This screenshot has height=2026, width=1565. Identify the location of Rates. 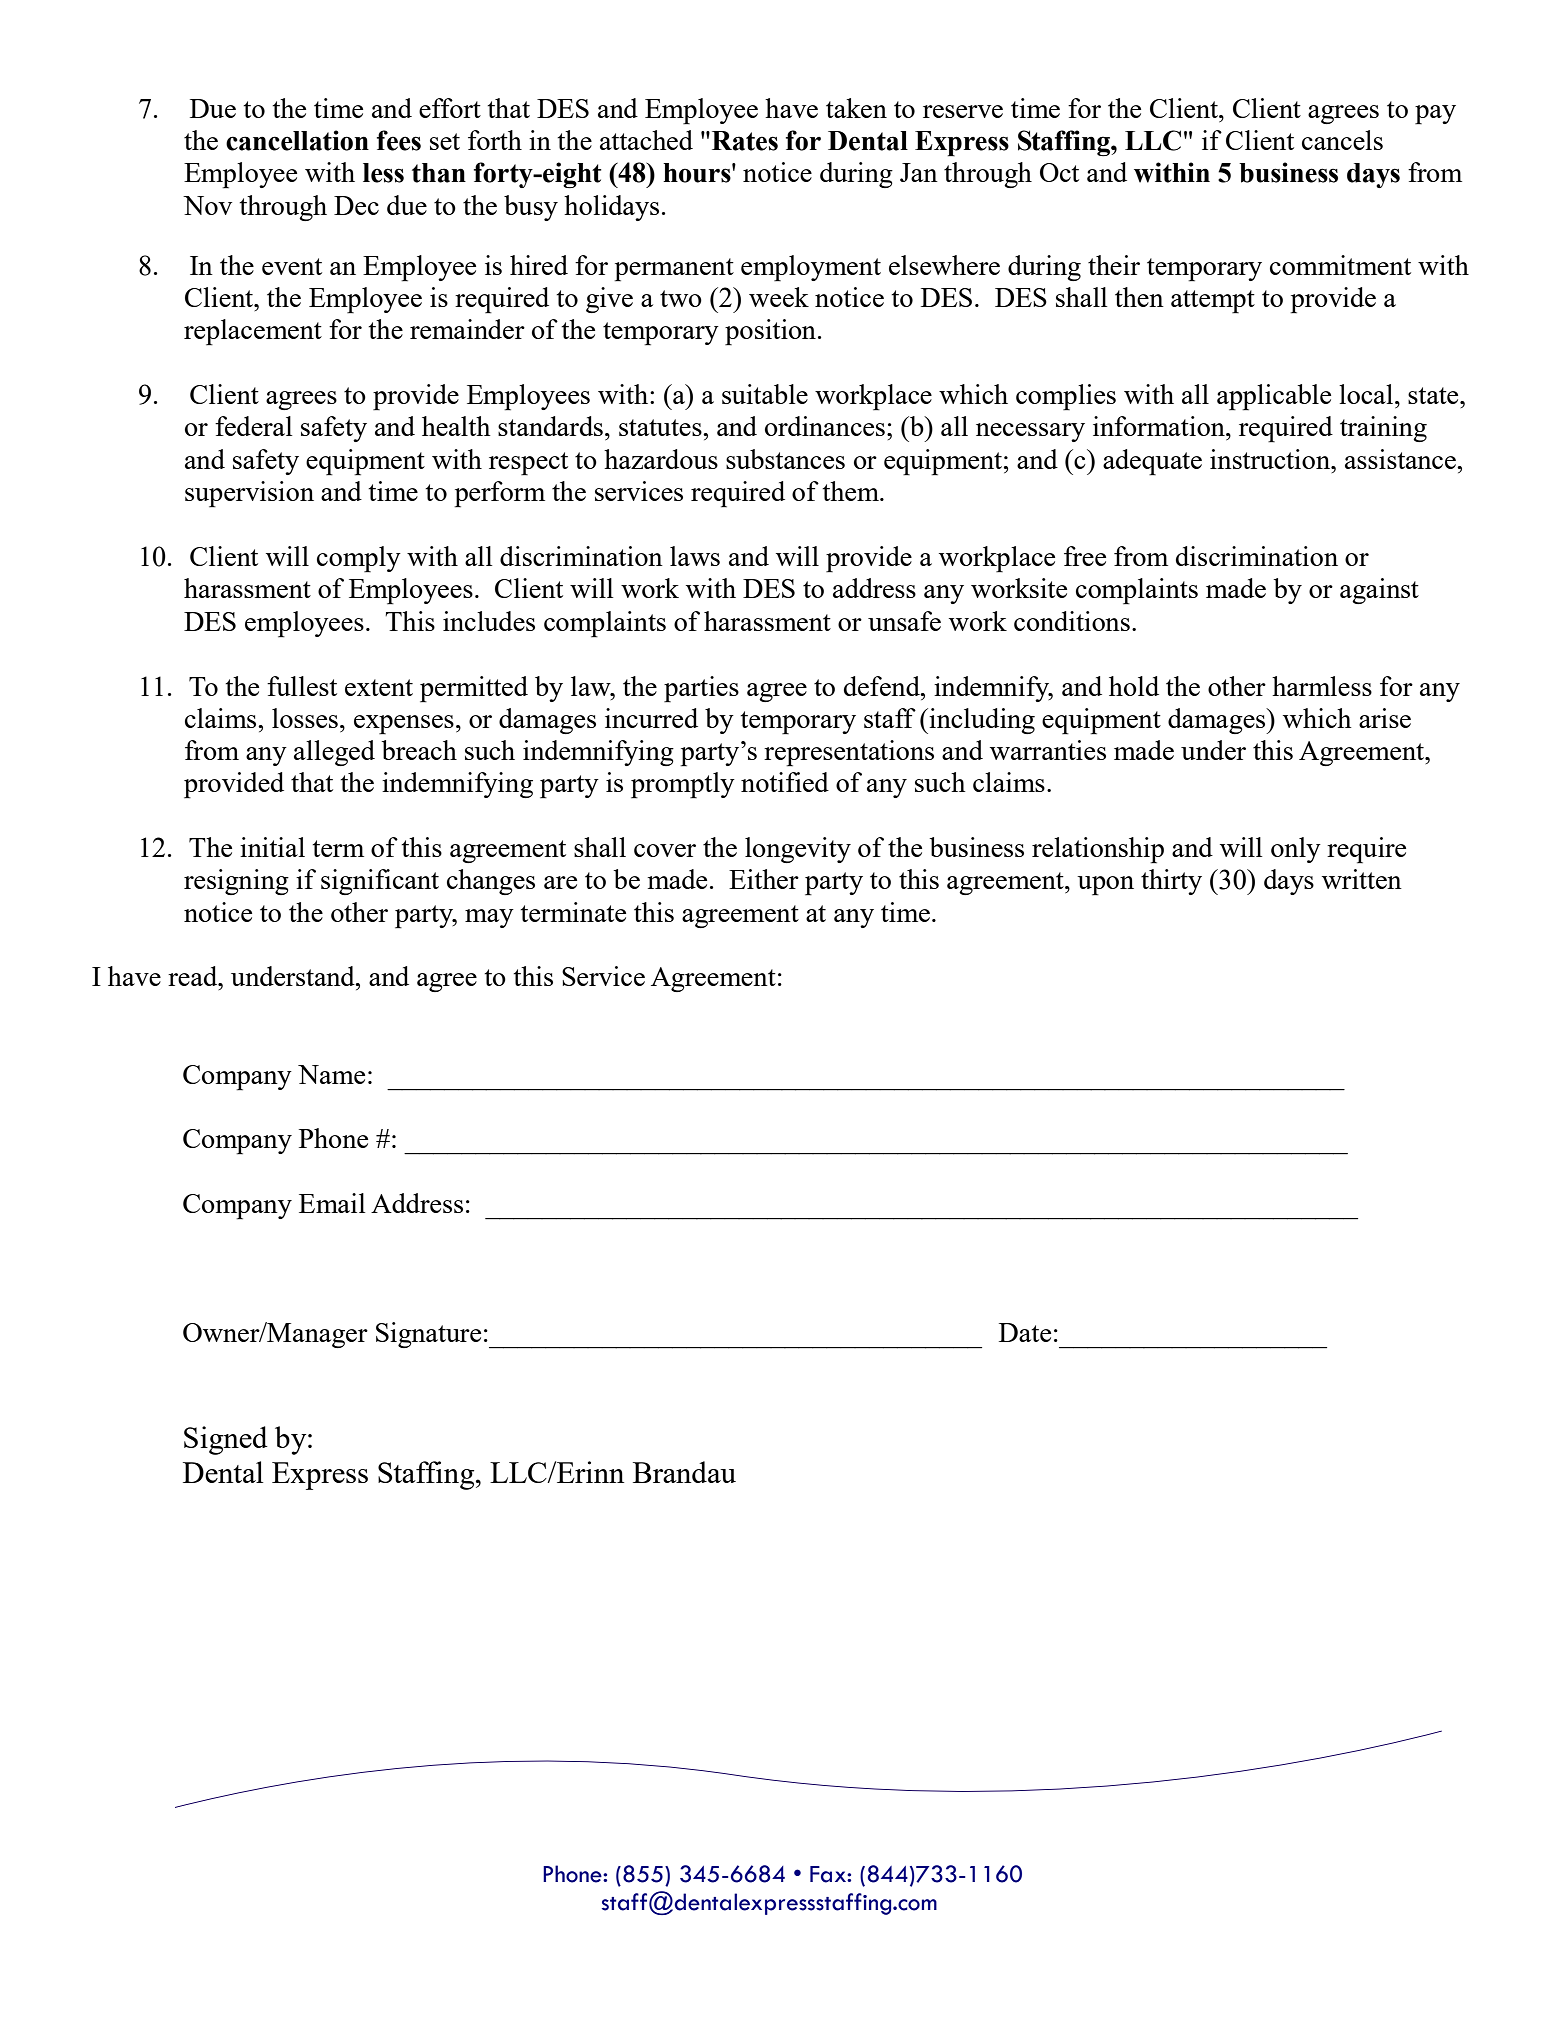
(745, 141).
